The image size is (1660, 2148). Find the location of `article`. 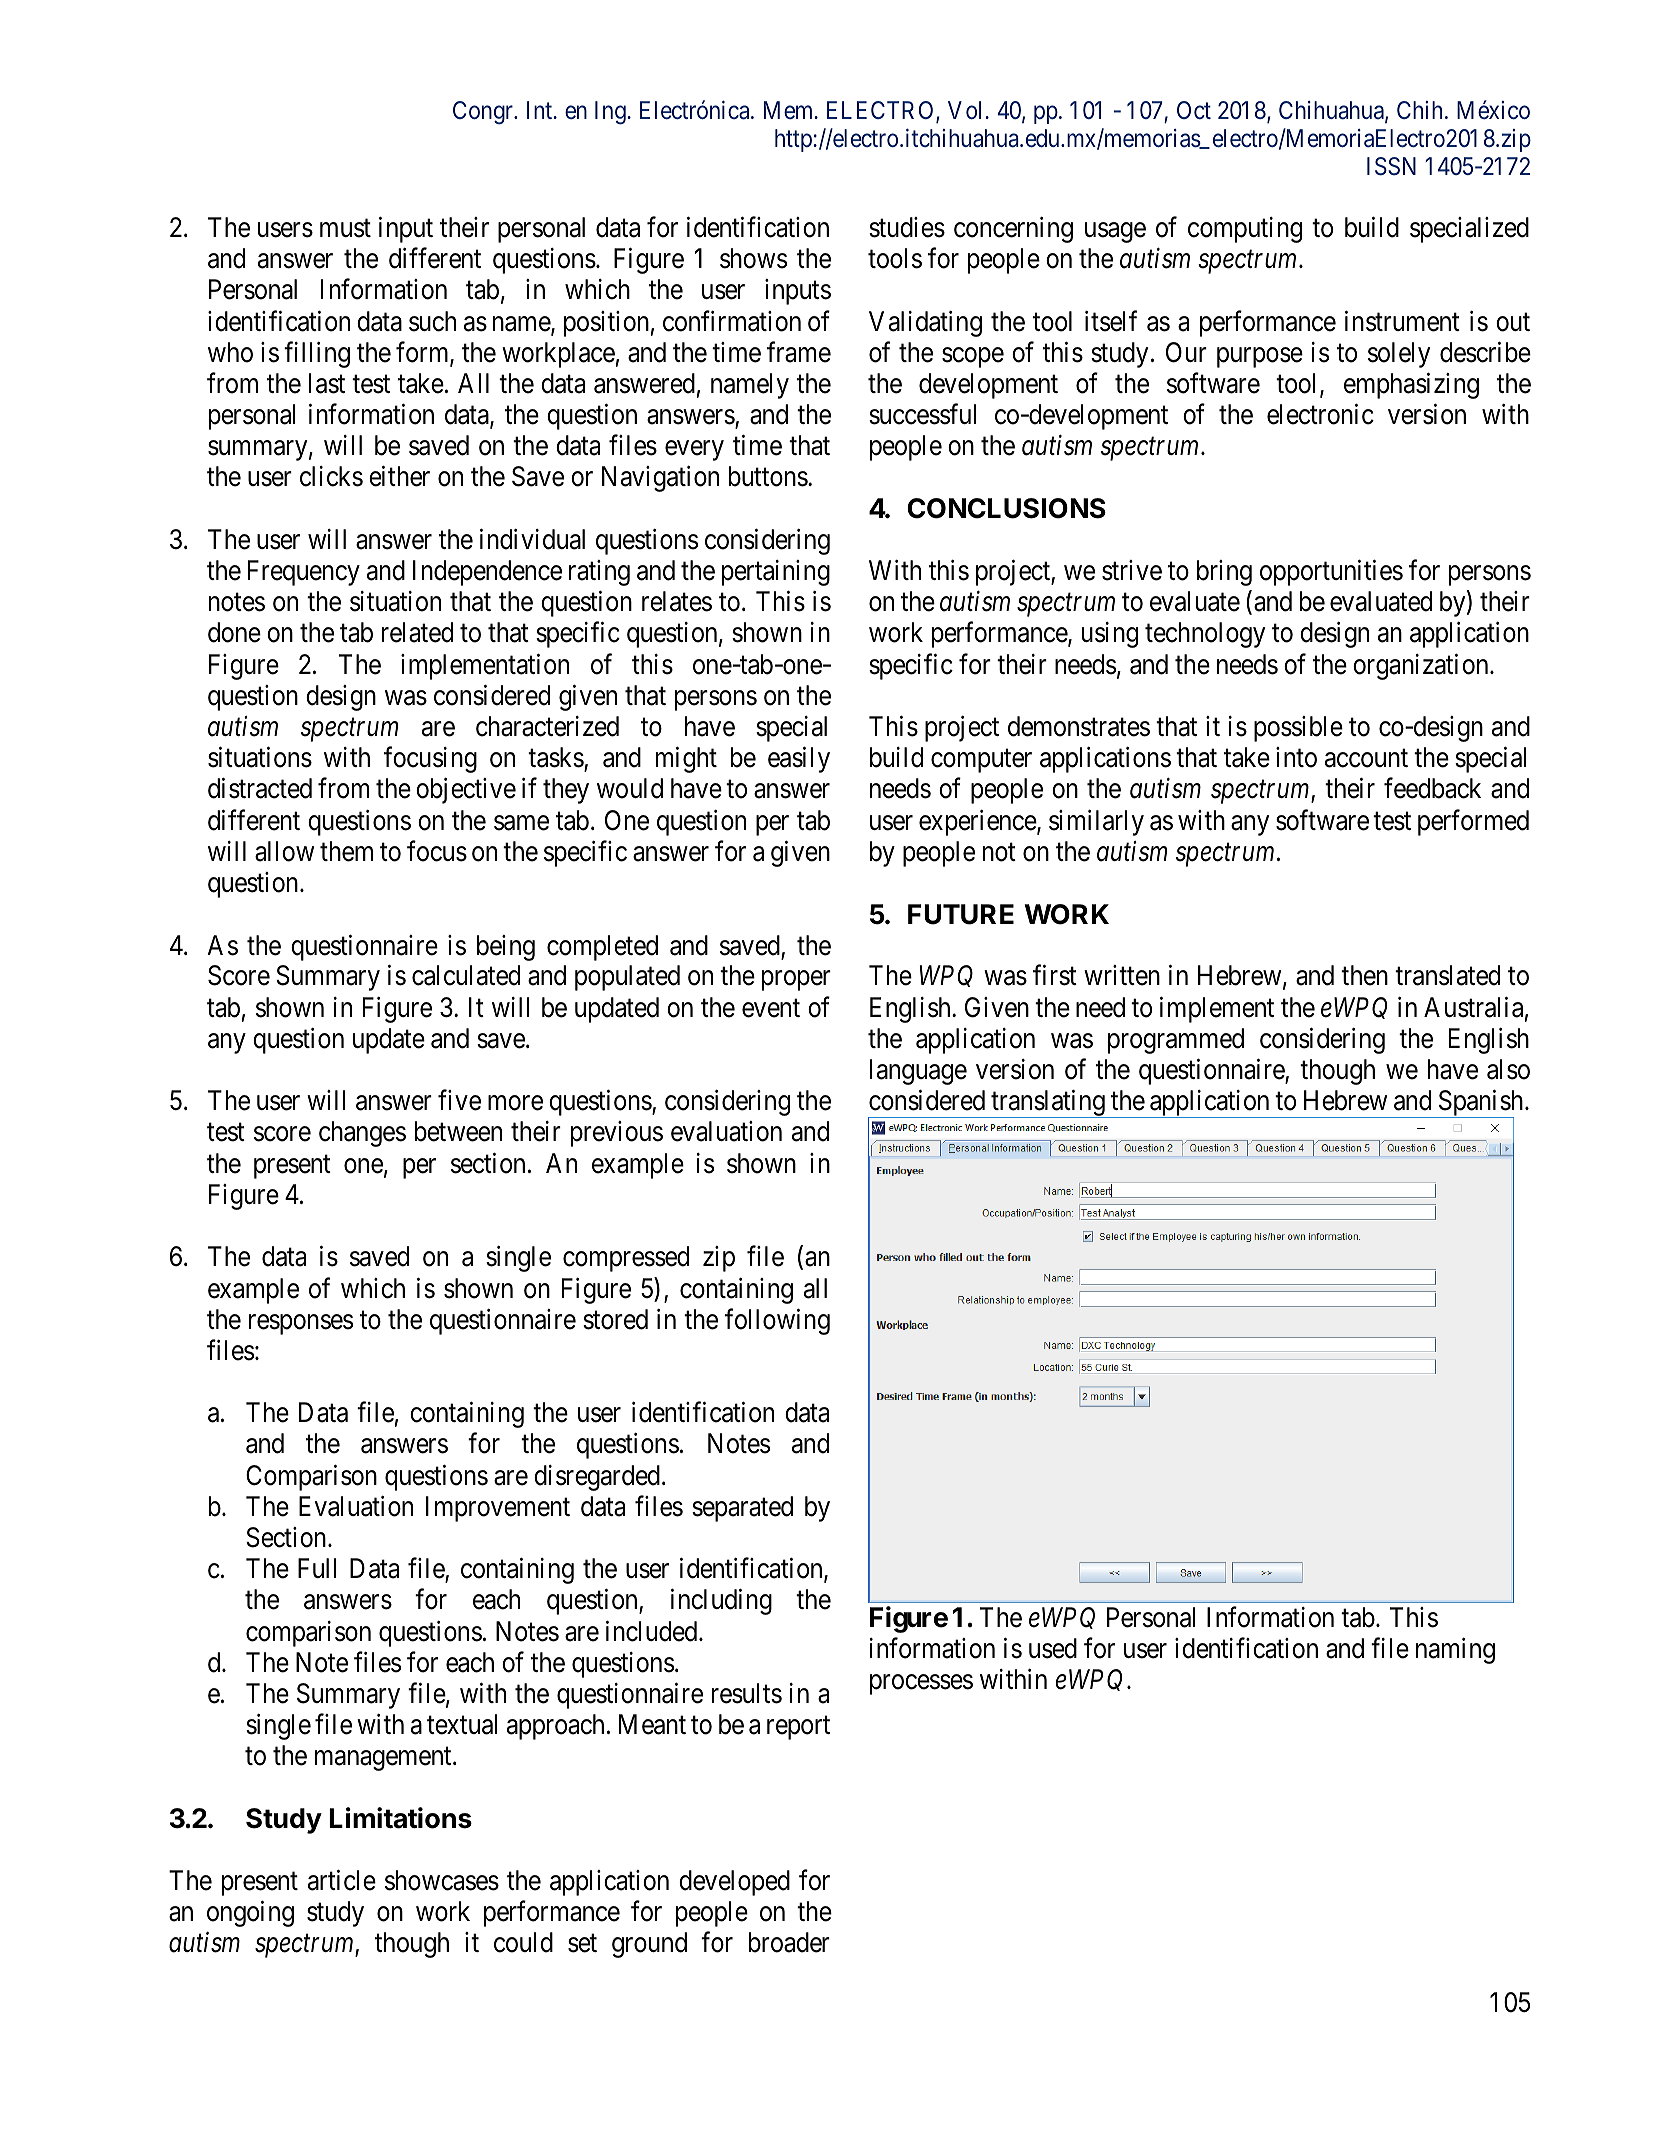

article is located at coordinates (342, 1880).
